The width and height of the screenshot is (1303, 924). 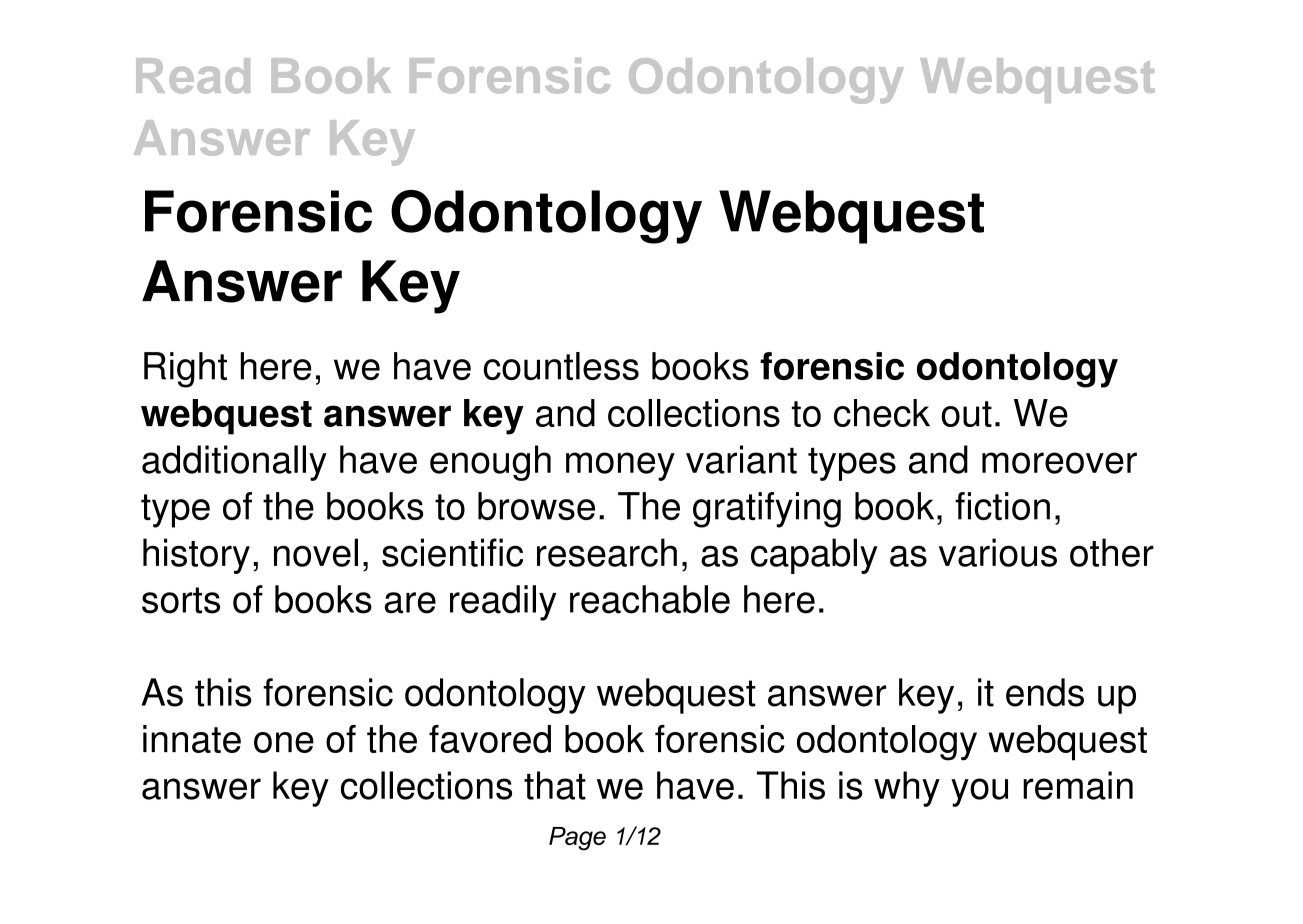 What do you see at coordinates (979, 792) in the screenshot?
I see `you` at bounding box center [979, 792].
